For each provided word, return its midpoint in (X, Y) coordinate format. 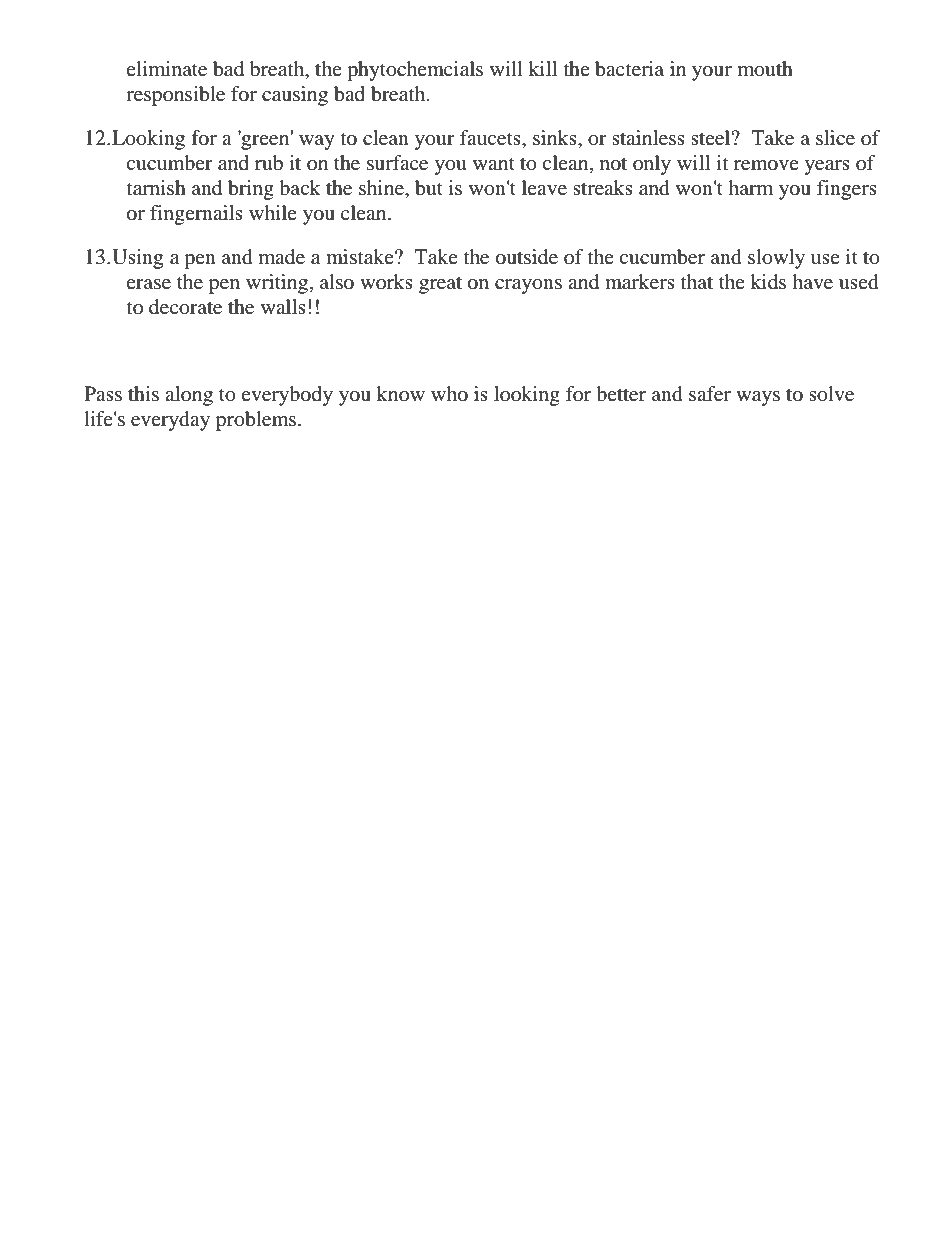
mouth (765, 69)
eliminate (166, 69)
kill (543, 68)
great (440, 285)
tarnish (156, 188)
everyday (170, 421)
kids (768, 282)
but (429, 188)
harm (750, 187)
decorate (185, 307)
